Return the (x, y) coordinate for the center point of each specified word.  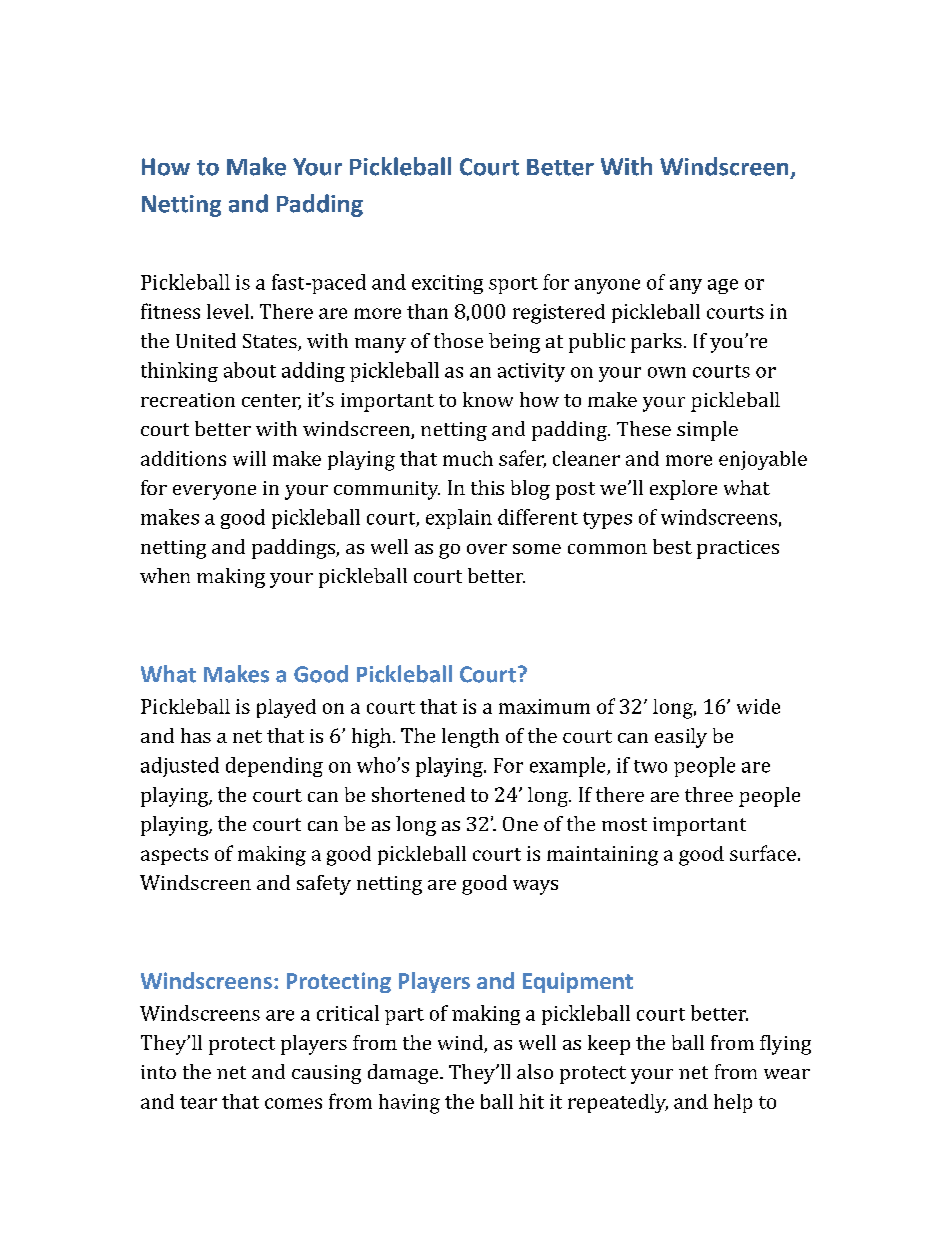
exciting (447, 284)
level (228, 311)
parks (656, 343)
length (470, 738)
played (286, 708)
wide (758, 706)
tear (198, 1102)
